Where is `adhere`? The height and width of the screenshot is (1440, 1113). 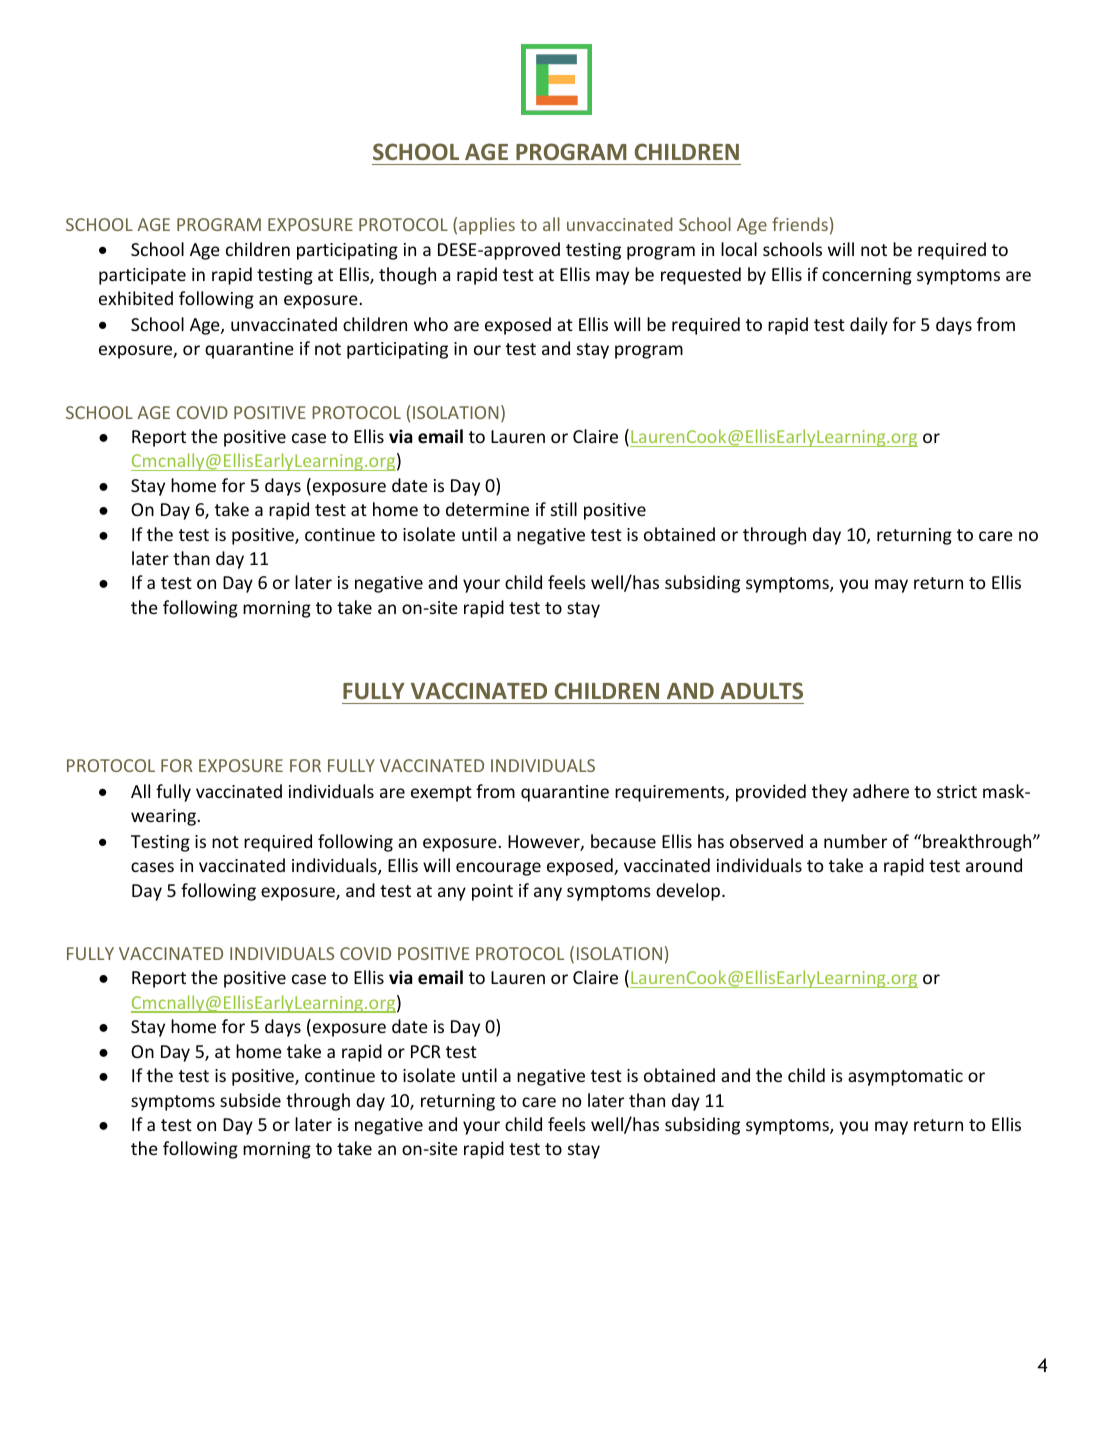 adhere is located at coordinates (881, 791).
